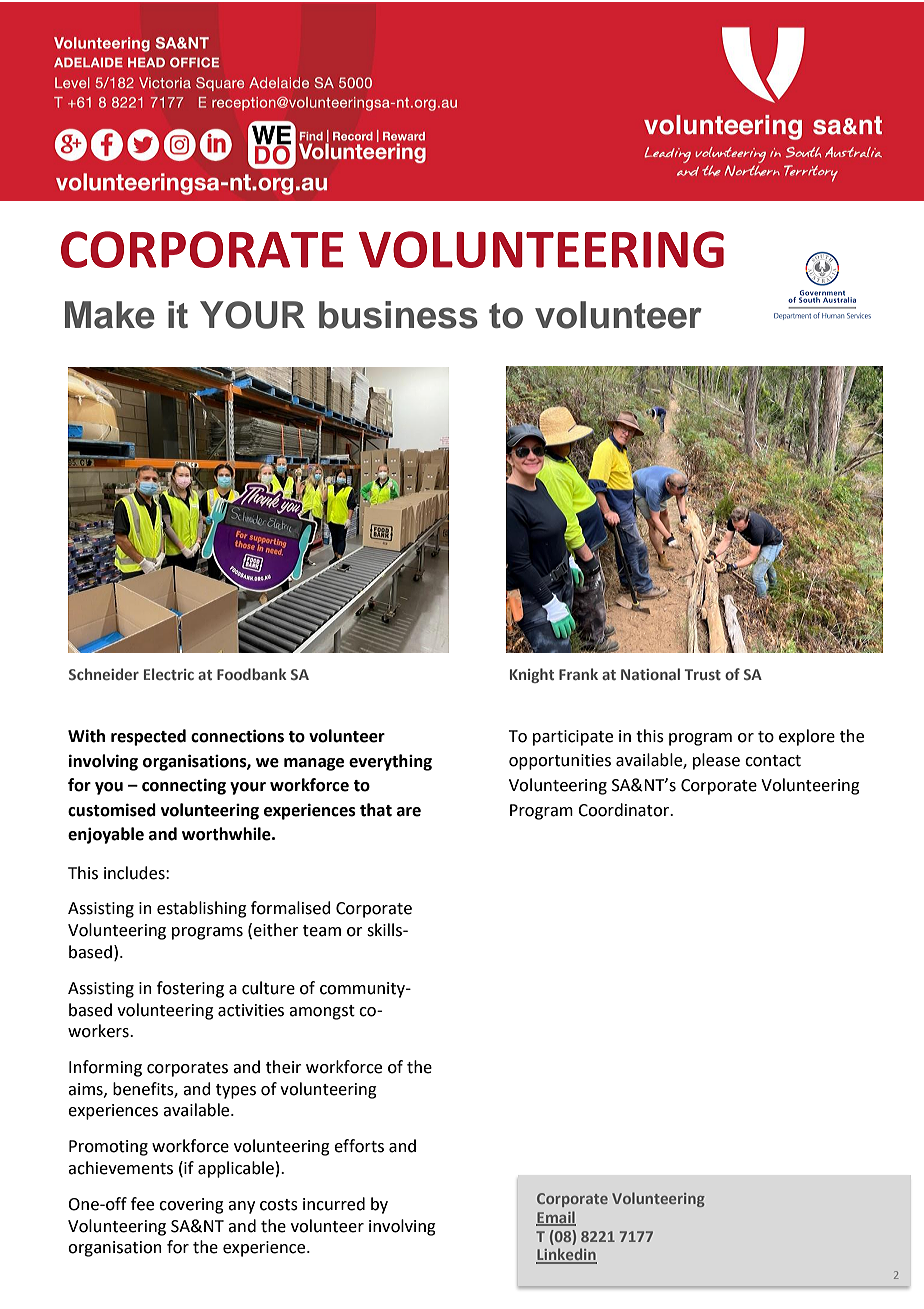 The width and height of the document is (924, 1309). Describe the element at coordinates (191, 1206) in the document. I see `covering` at that location.
